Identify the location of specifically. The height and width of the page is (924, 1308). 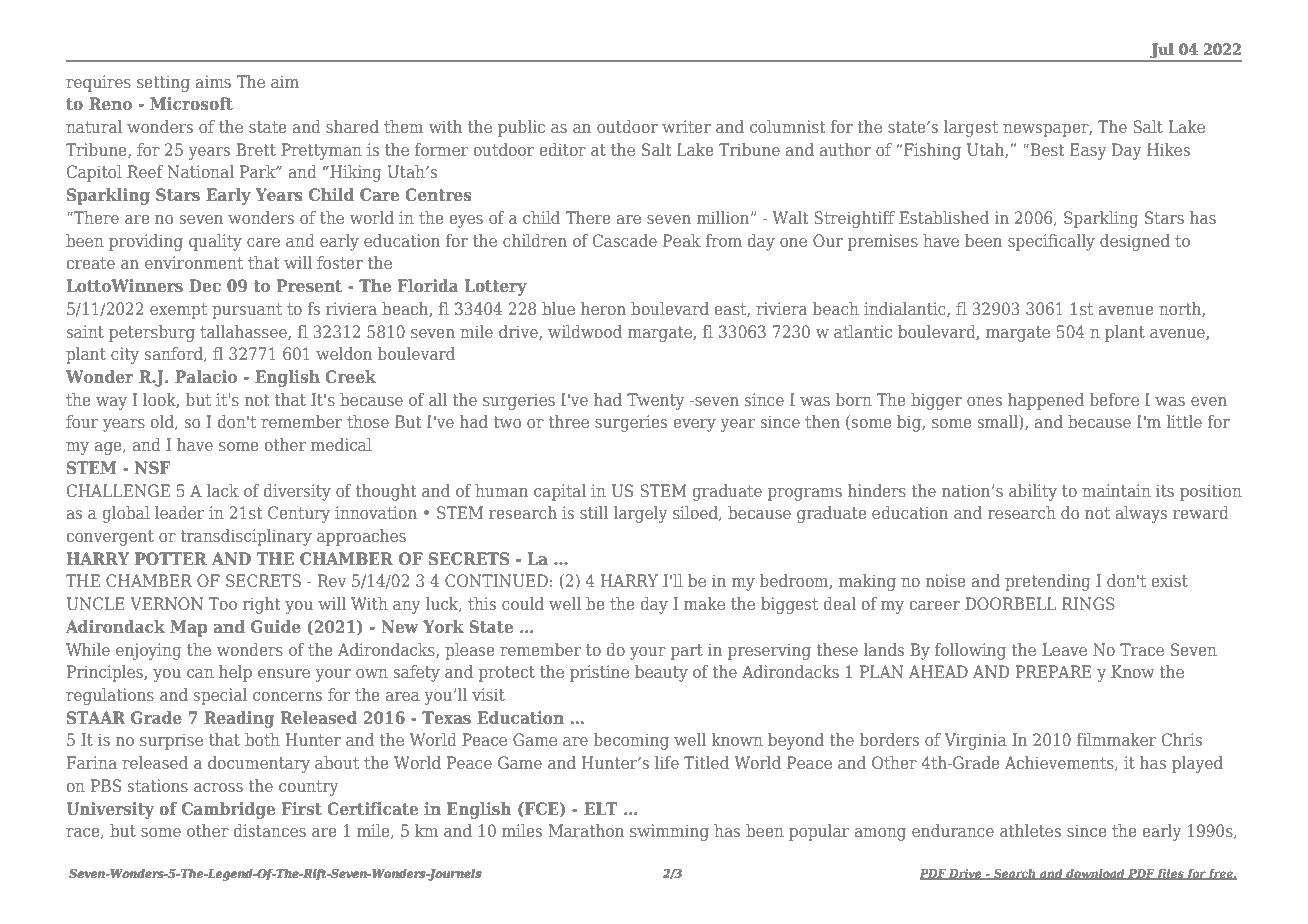
(1051, 242).
